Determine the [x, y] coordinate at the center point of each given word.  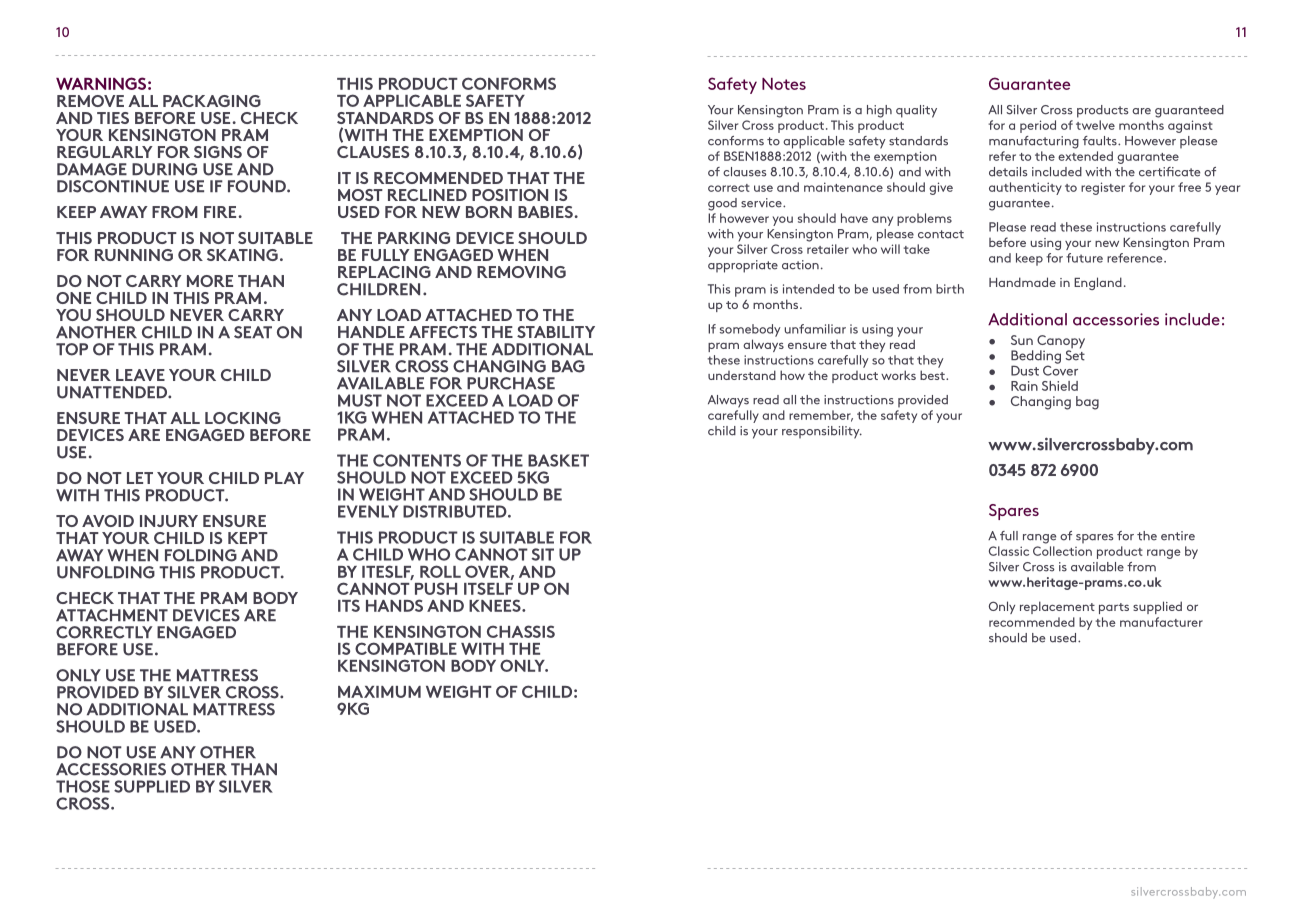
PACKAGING [212, 101]
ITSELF [488, 588]
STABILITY [556, 332]
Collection [1062, 551]
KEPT [248, 538]
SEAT [253, 332]
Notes [784, 84]
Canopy [1061, 343]
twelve [1095, 125]
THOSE [83, 786]
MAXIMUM [379, 692]
